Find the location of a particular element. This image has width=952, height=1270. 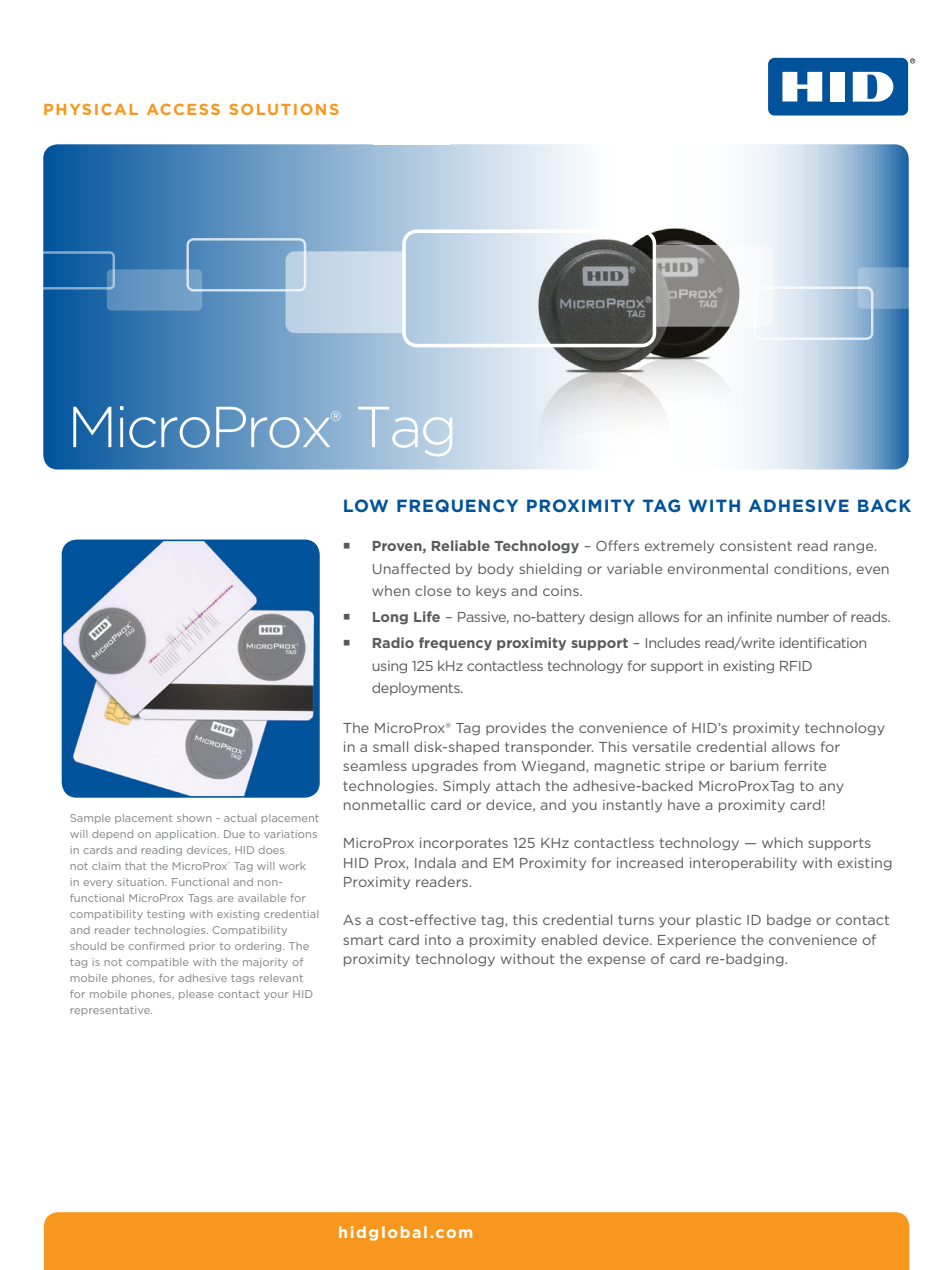

please is located at coordinates (196, 995).
